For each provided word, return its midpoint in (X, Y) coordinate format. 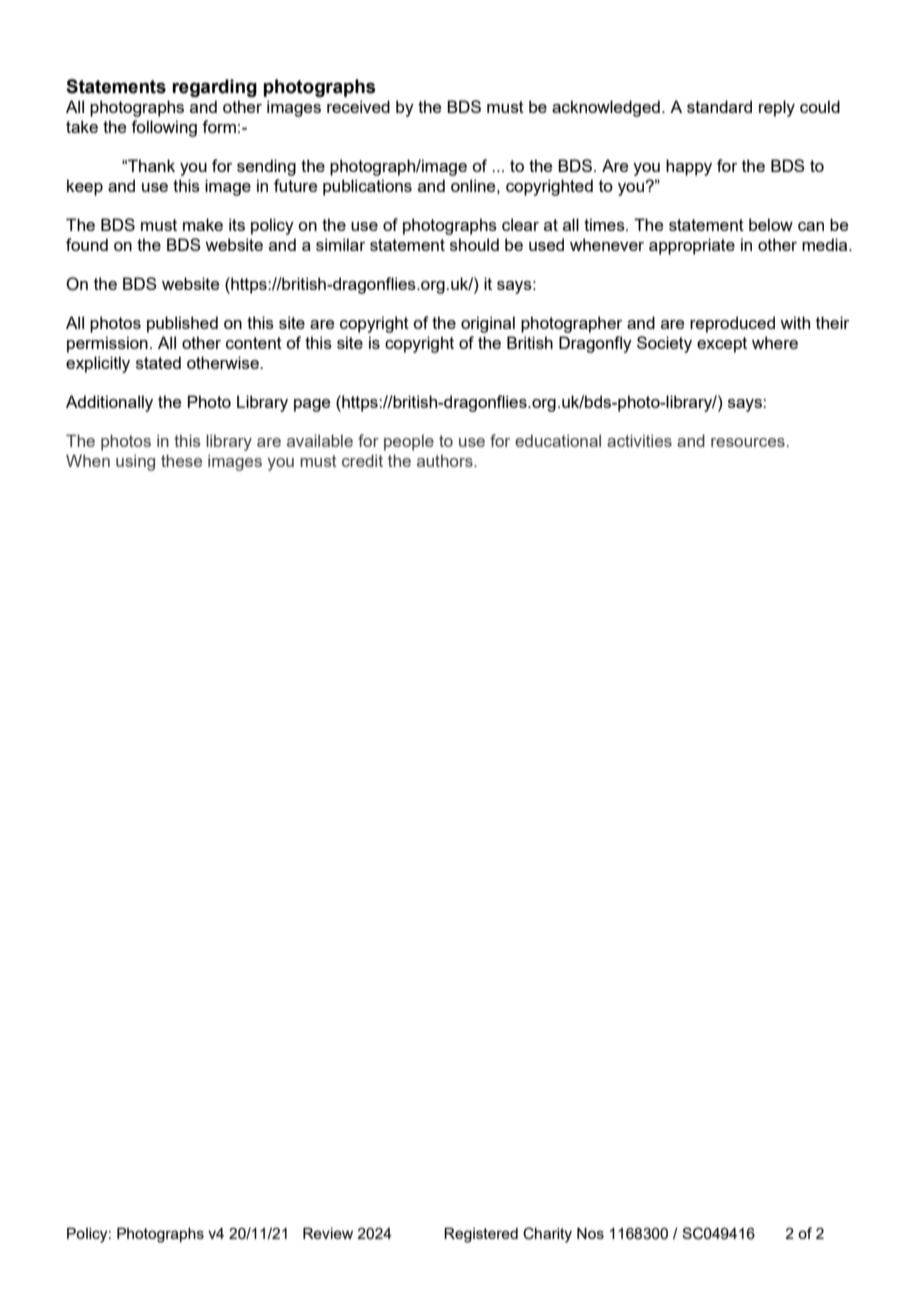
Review (328, 1233)
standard (719, 106)
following (164, 128)
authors (446, 460)
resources (748, 442)
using (135, 462)
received (358, 106)
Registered (481, 1235)
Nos (590, 1233)
